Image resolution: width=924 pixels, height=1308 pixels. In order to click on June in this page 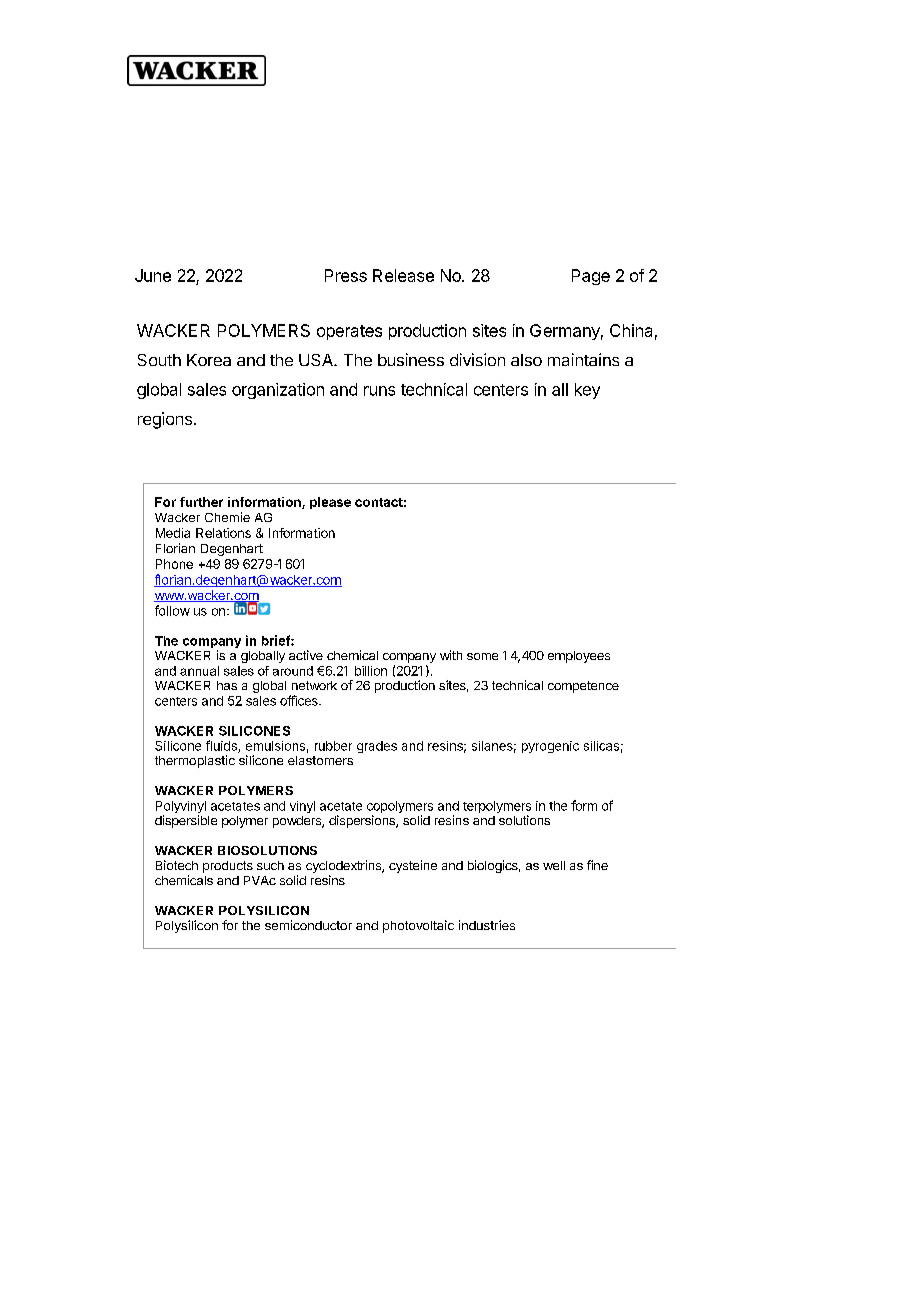, I will do `click(153, 275)`.
